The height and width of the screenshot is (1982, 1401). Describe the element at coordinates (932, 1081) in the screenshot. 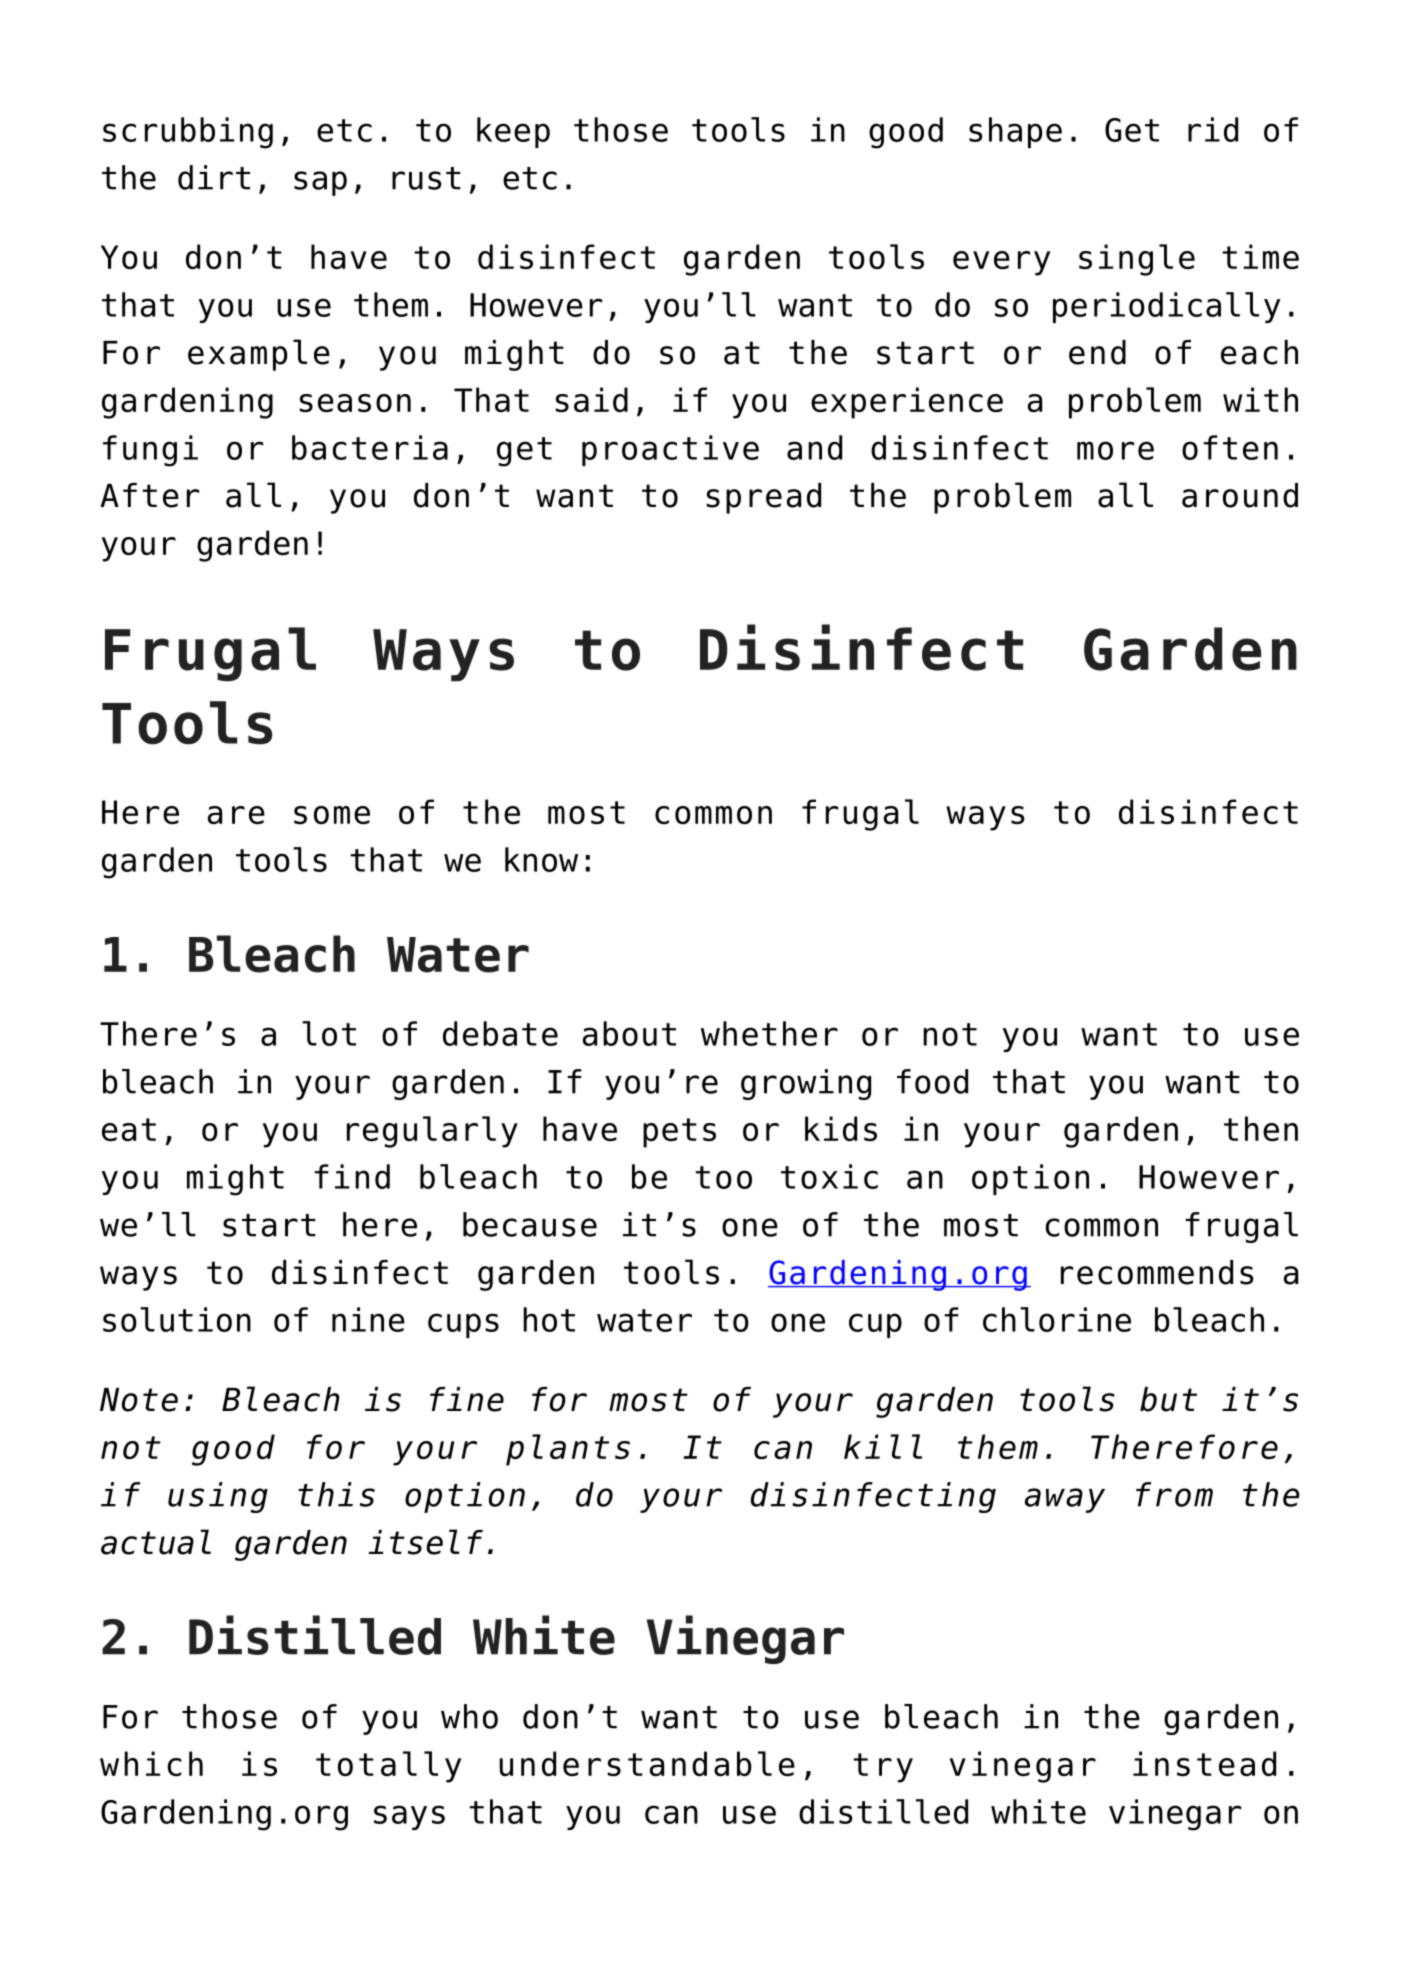

I see `food` at that location.
